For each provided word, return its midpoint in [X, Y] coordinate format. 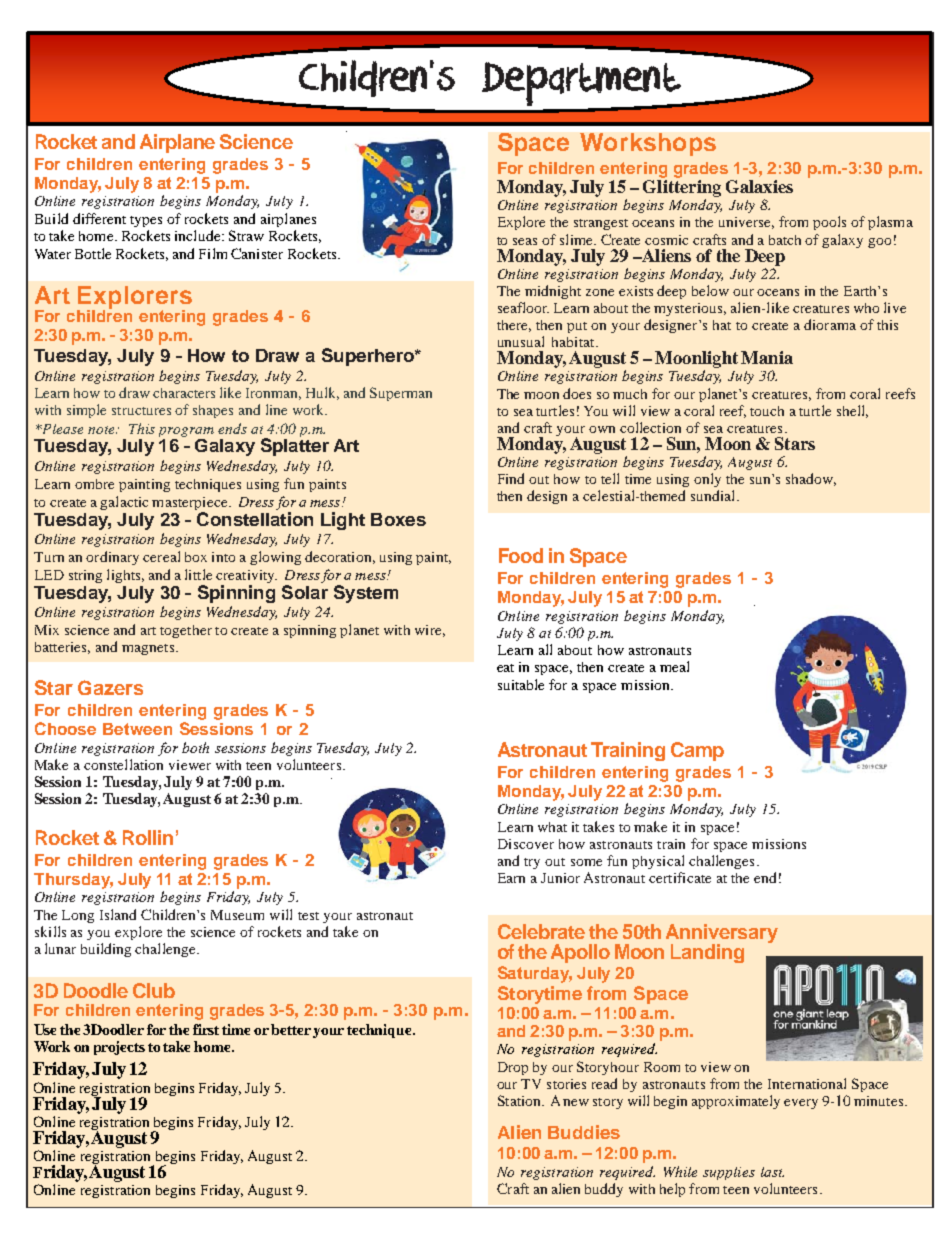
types [146, 221]
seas [525, 241]
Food [521, 555]
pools [829, 223]
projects [119, 1048]
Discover [526, 844]
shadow [811, 479]
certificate [680, 877]
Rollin [148, 837]
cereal [161, 556]
